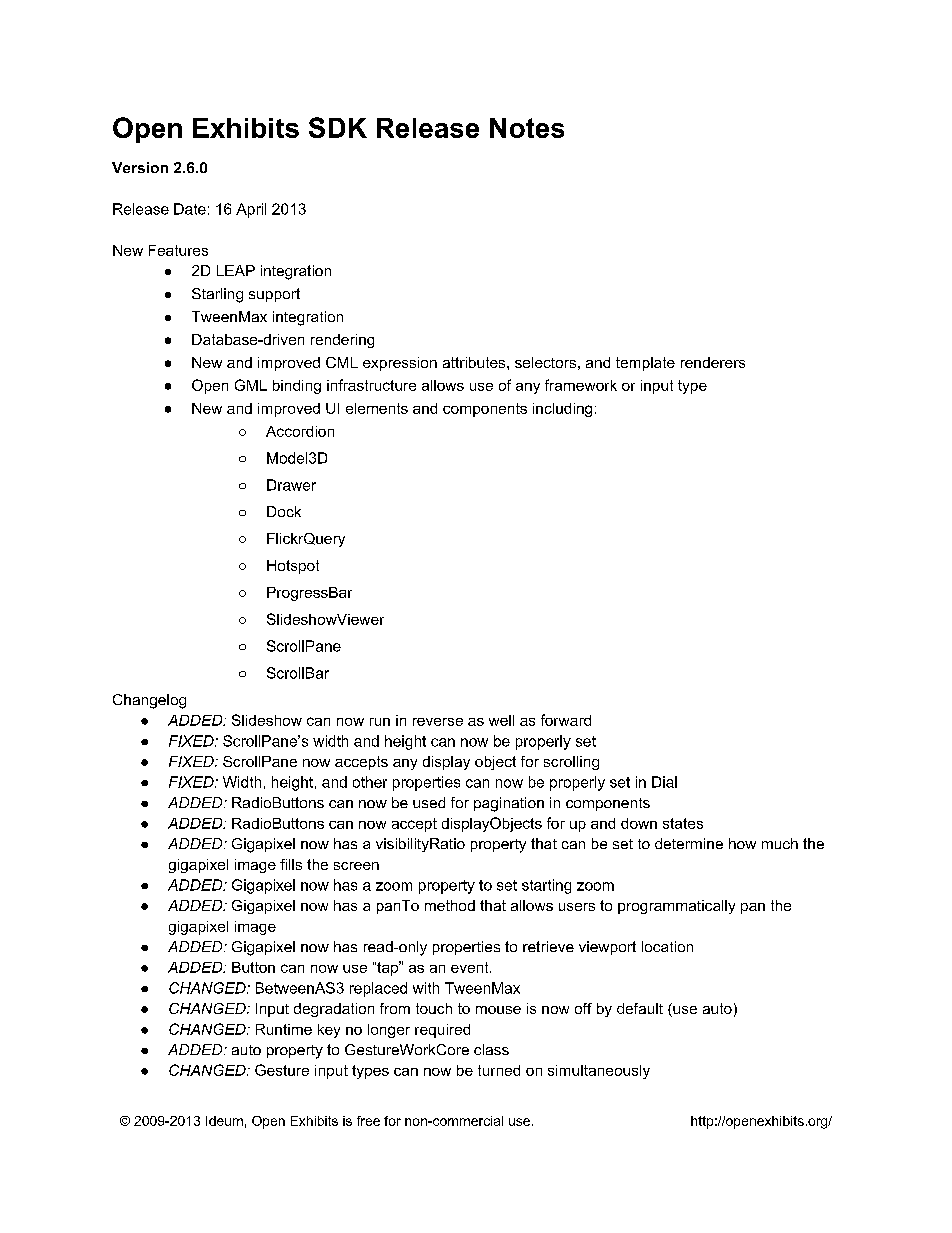 The width and height of the screenshot is (952, 1233). I want to click on attributes, so click(475, 362).
